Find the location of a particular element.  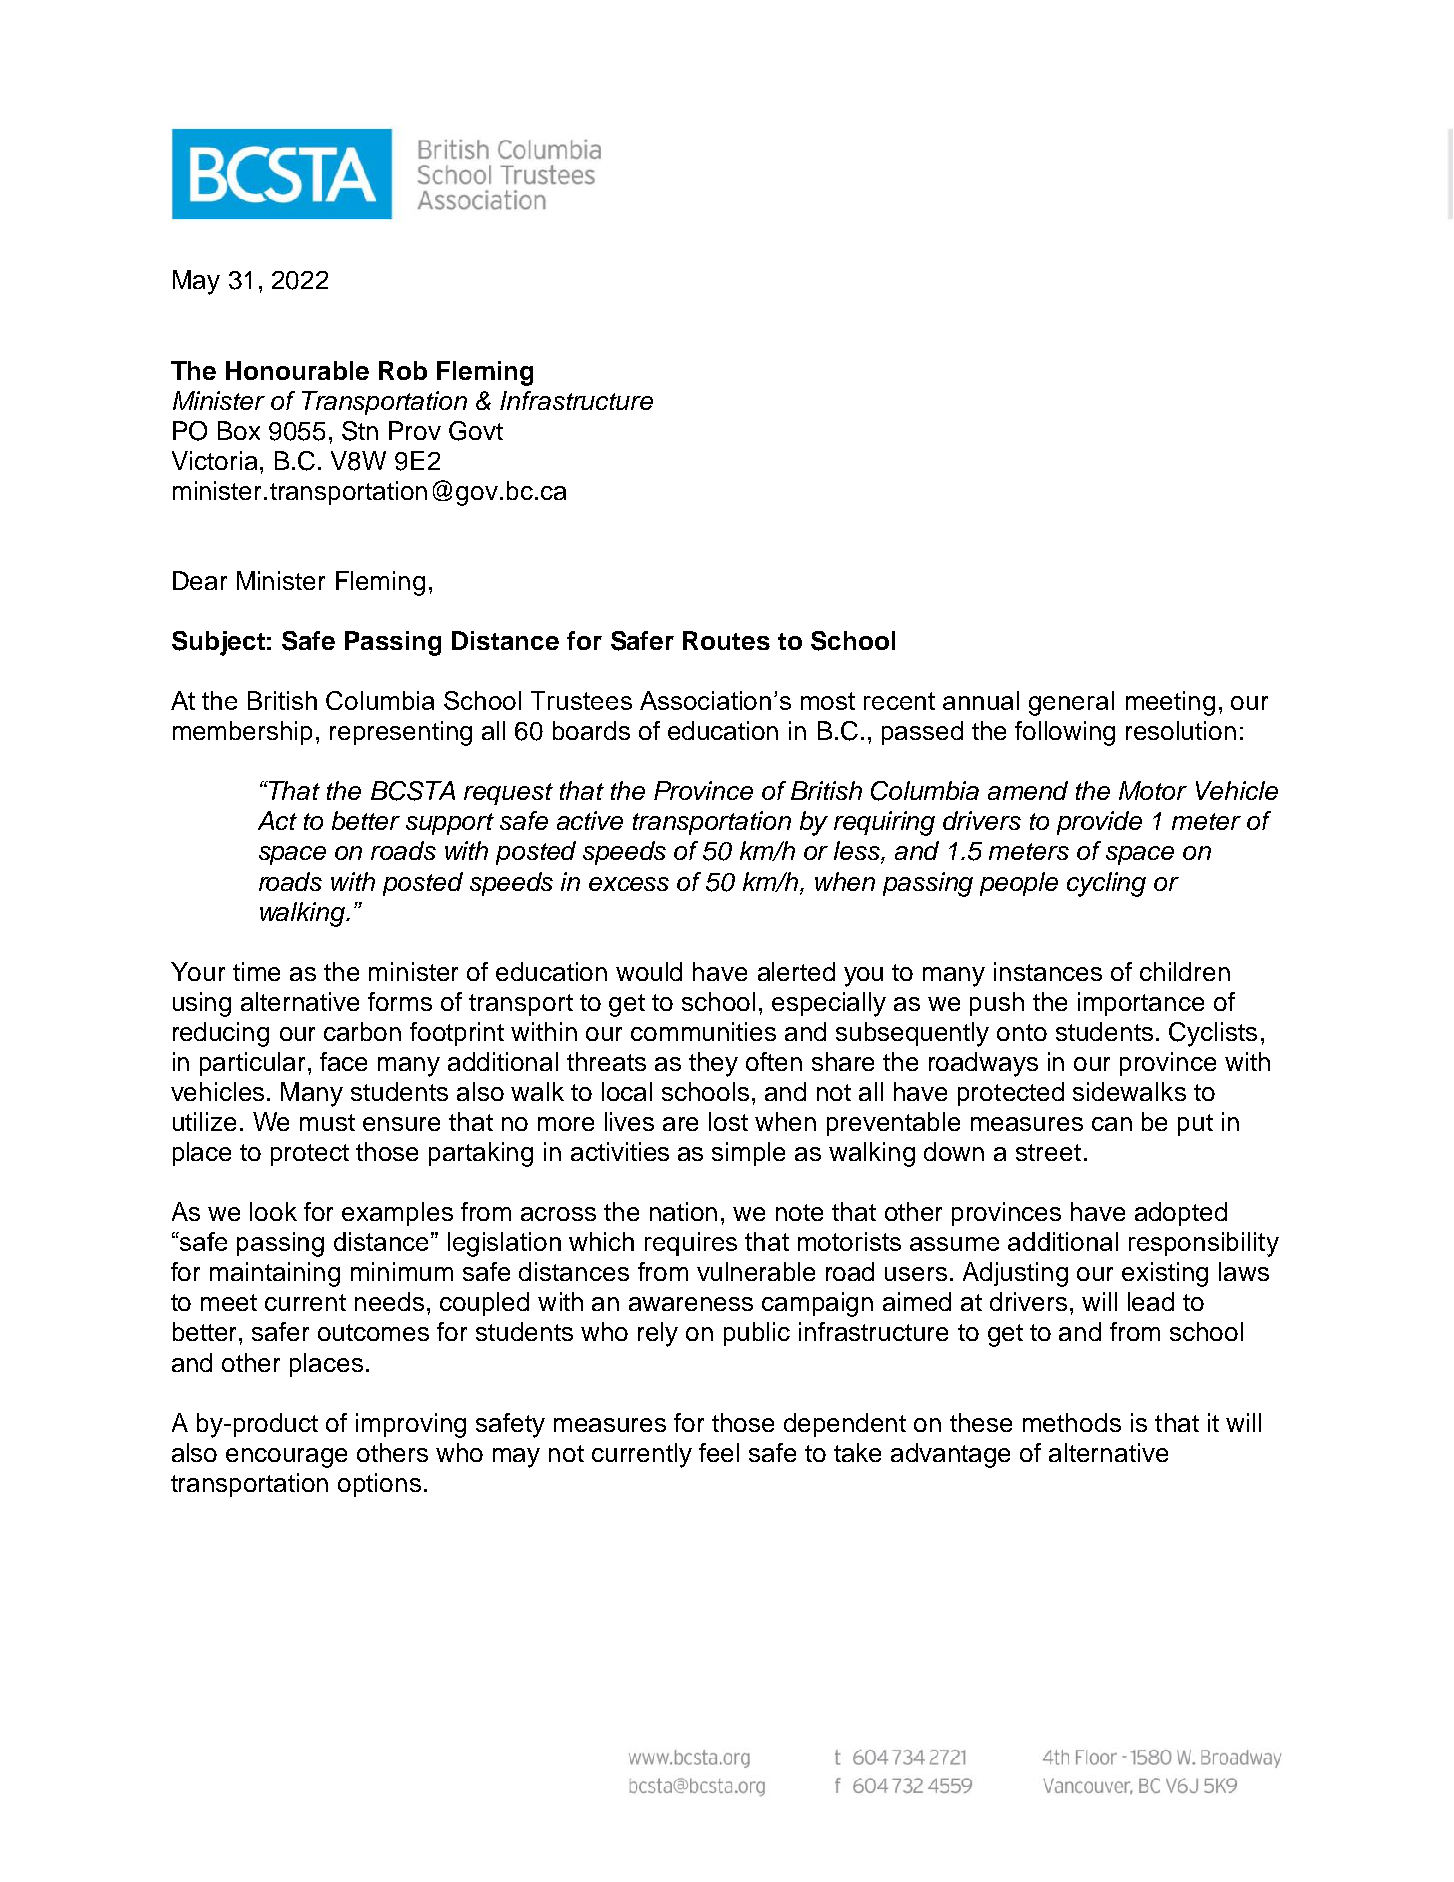

Govt is located at coordinates (476, 431).
